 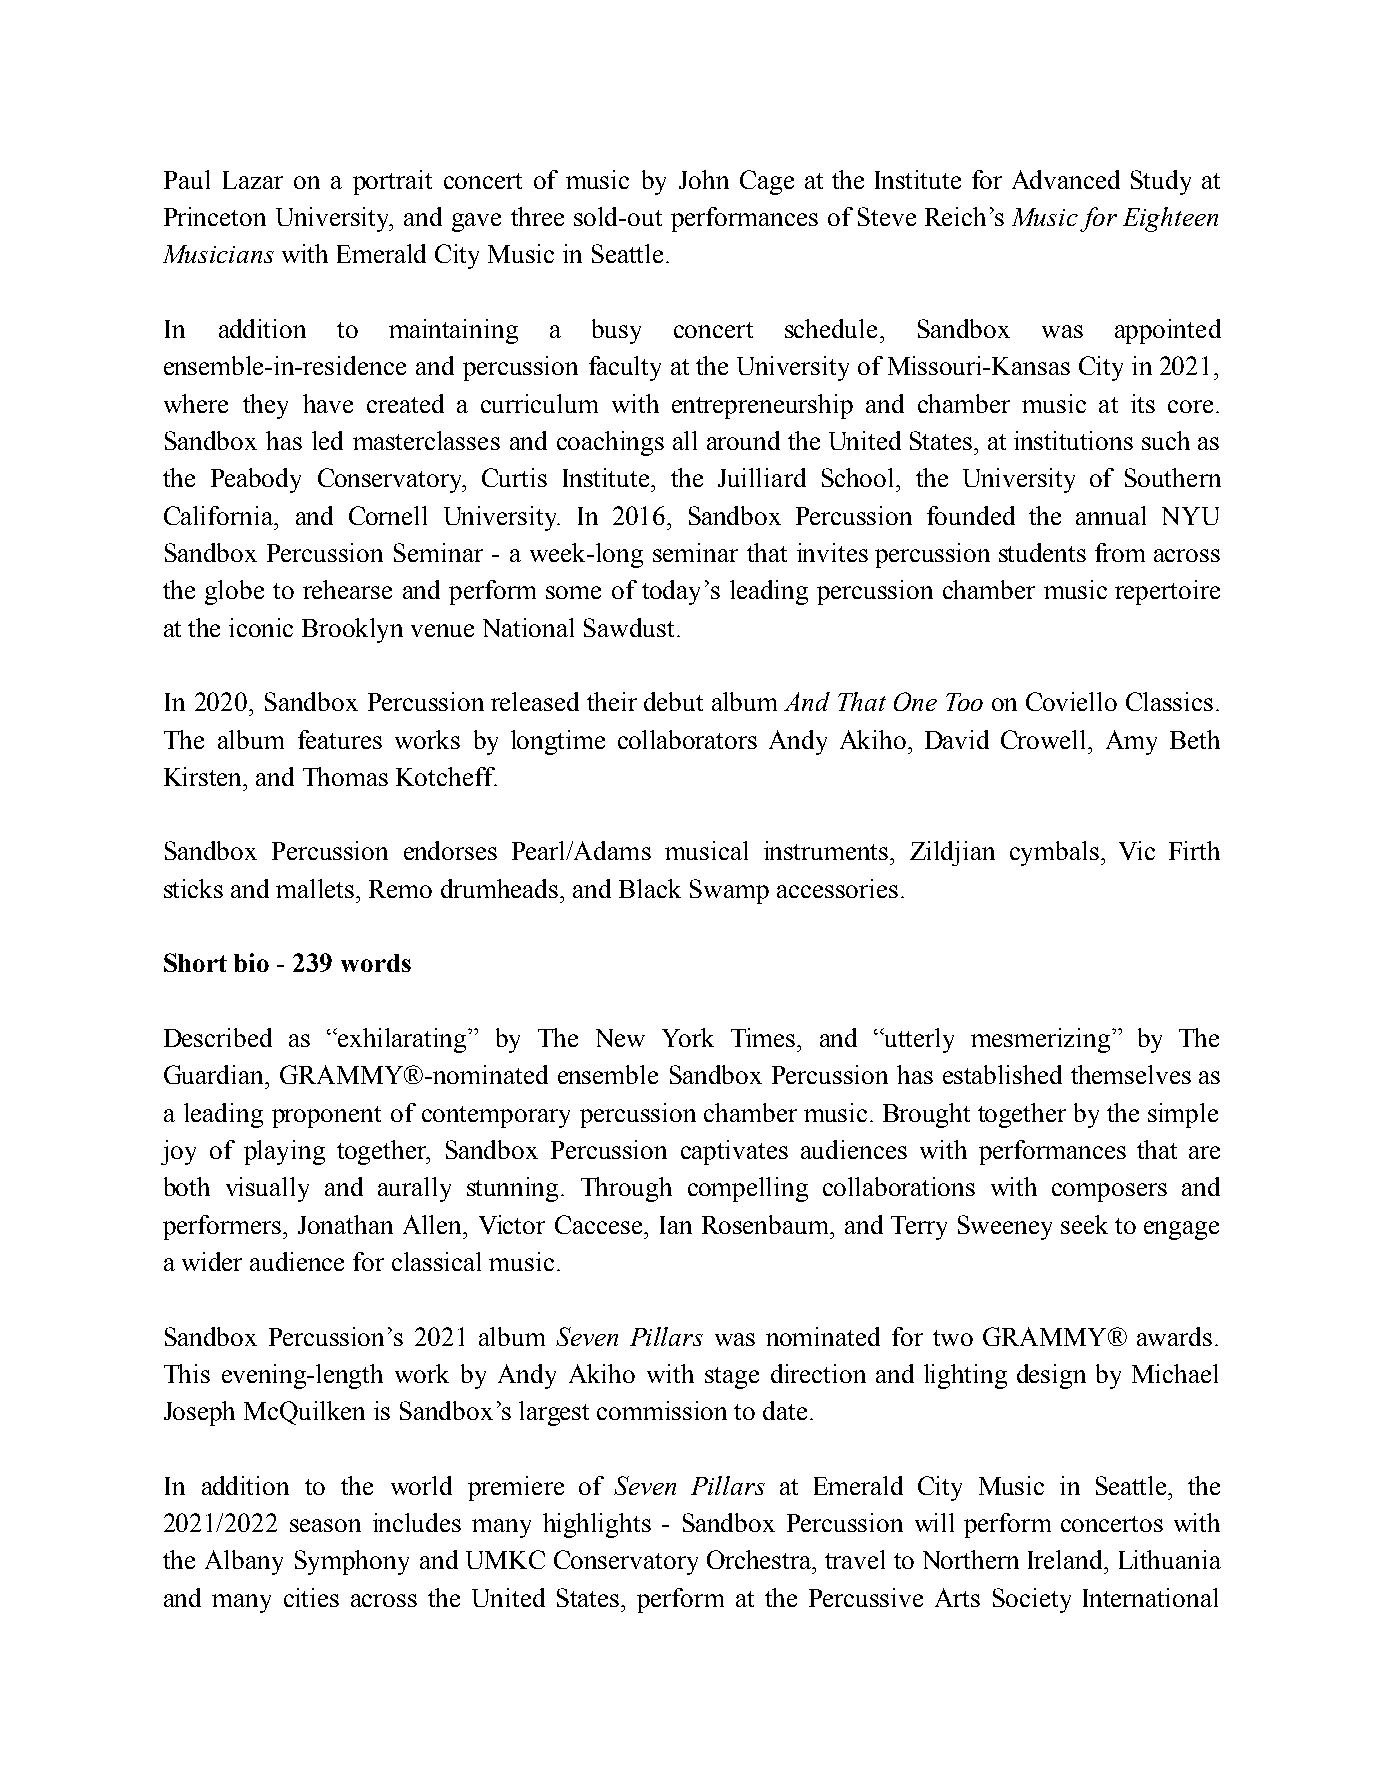 What do you see at coordinates (1194, 850) in the page?
I see `Firth` at bounding box center [1194, 850].
